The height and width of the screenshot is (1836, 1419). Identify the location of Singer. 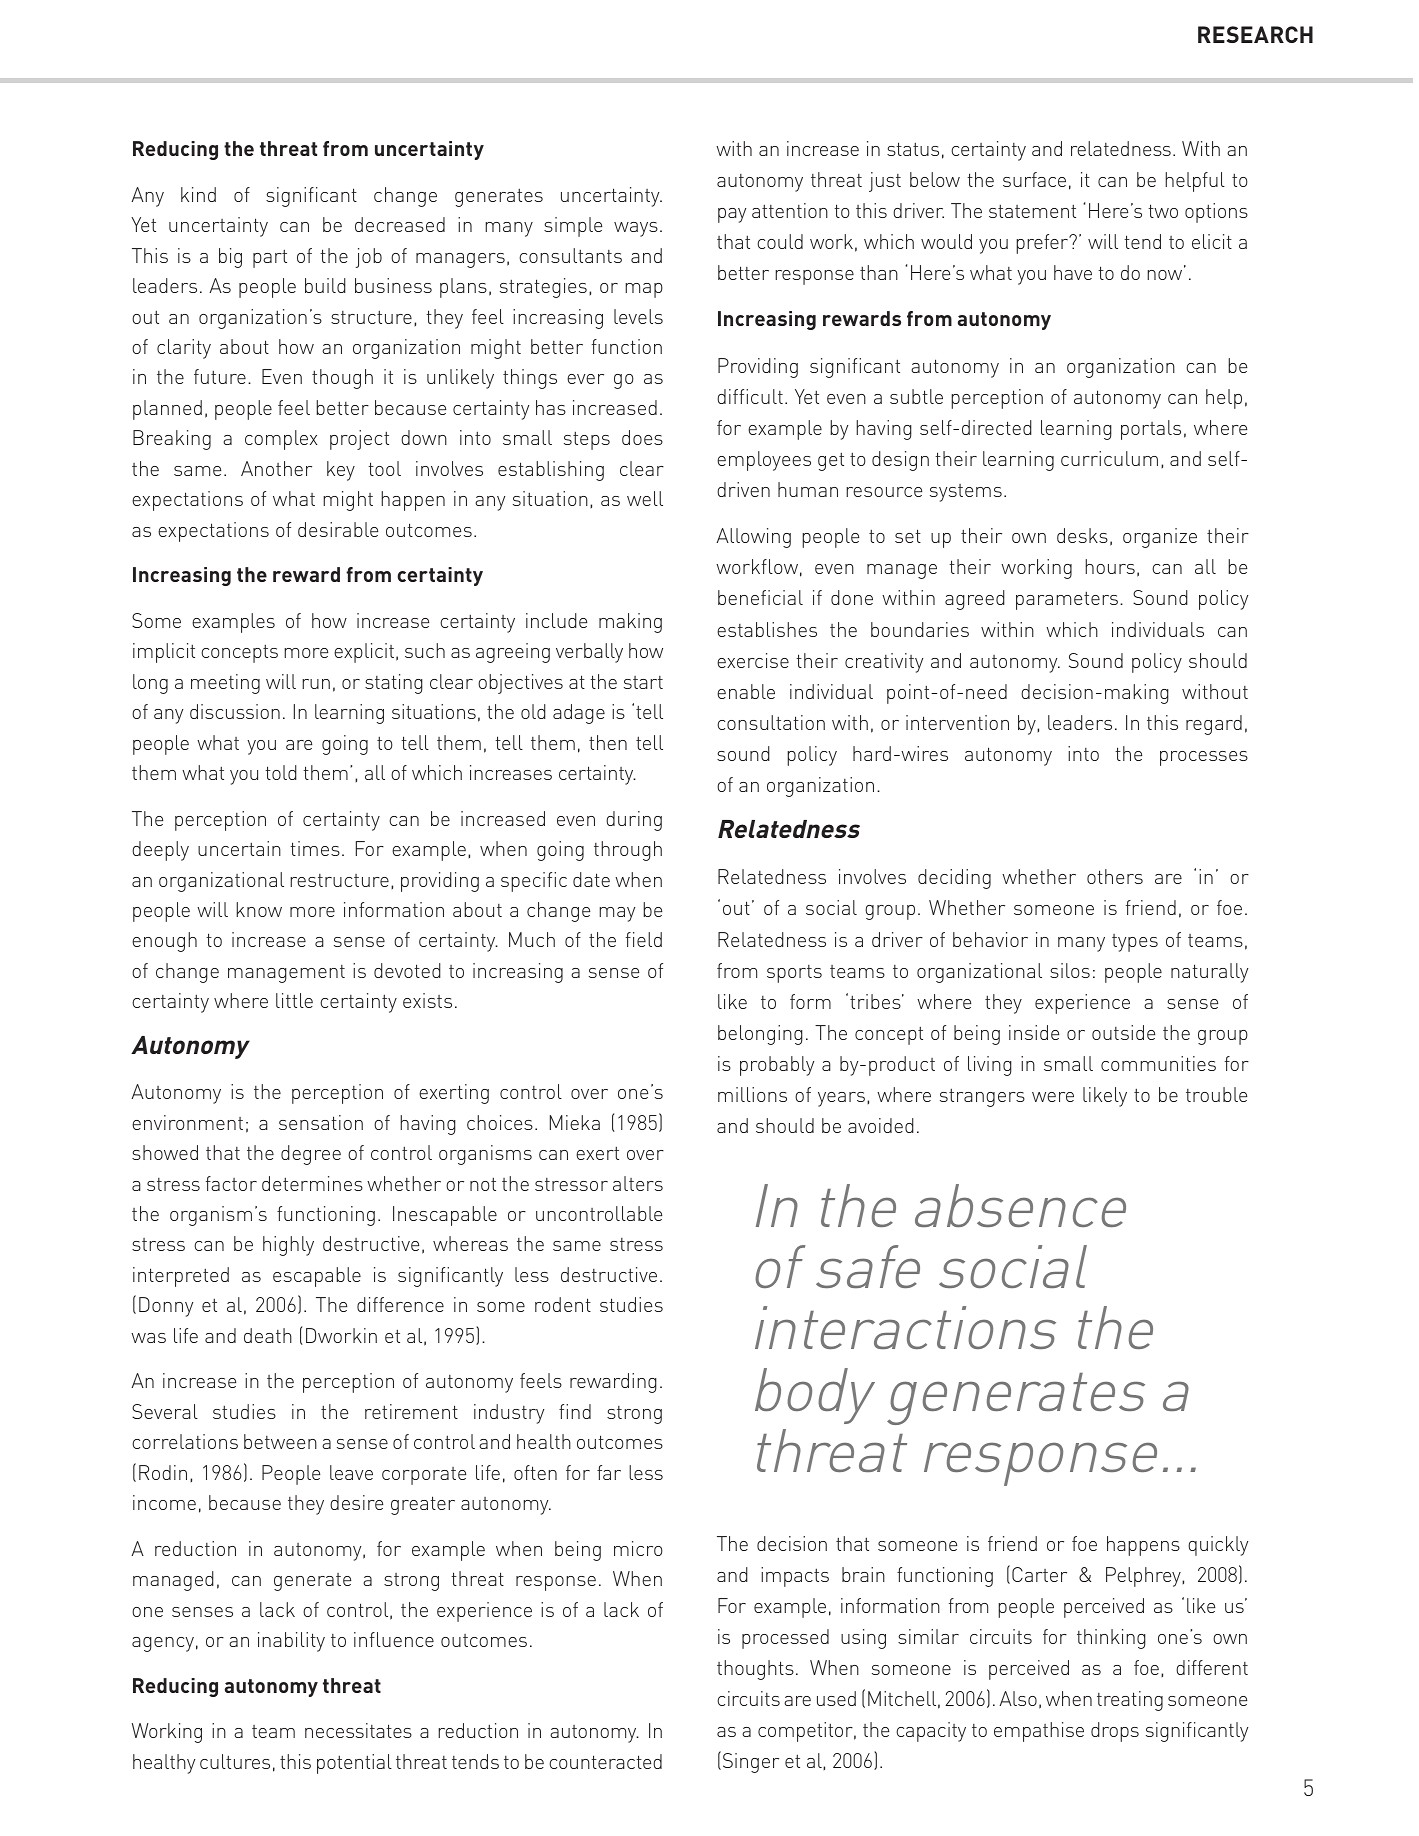
(751, 1763).
